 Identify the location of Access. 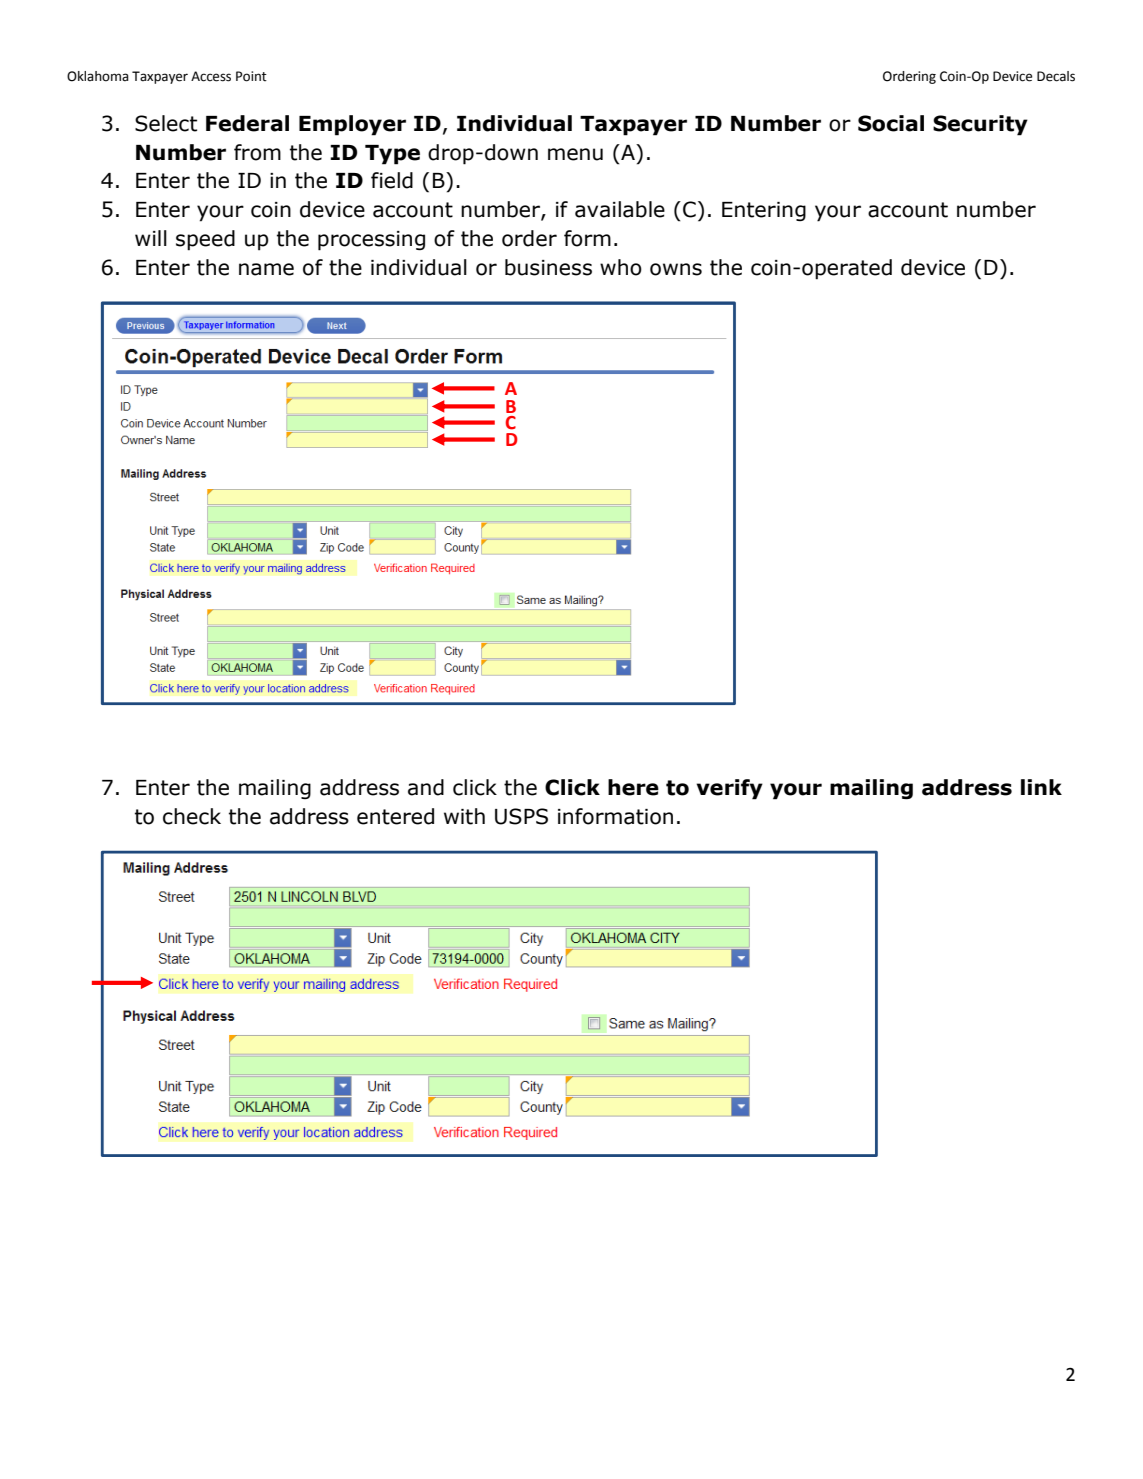
(211, 76).
